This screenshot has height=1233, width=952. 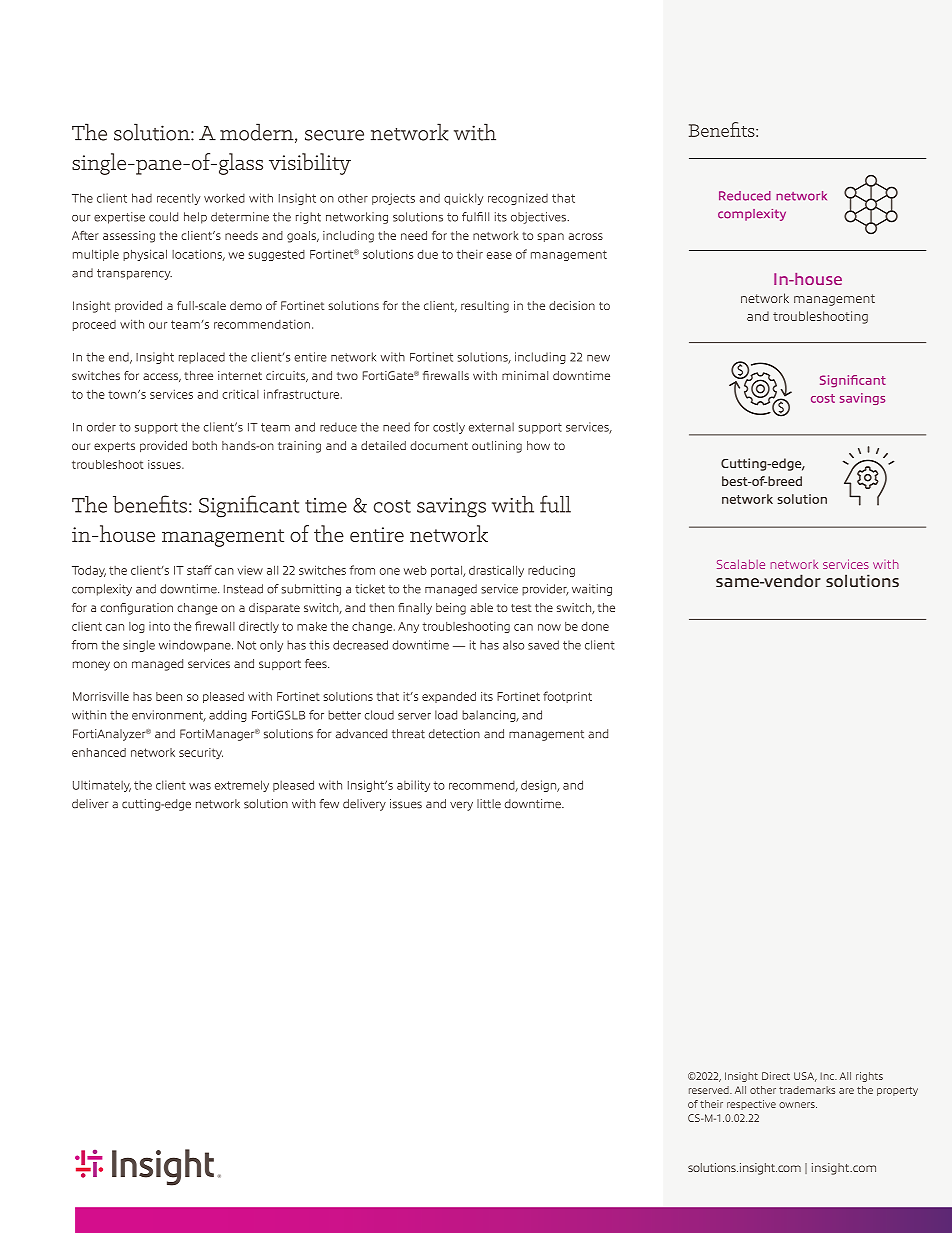 What do you see at coordinates (198, 375) in the screenshot?
I see `three` at bounding box center [198, 375].
